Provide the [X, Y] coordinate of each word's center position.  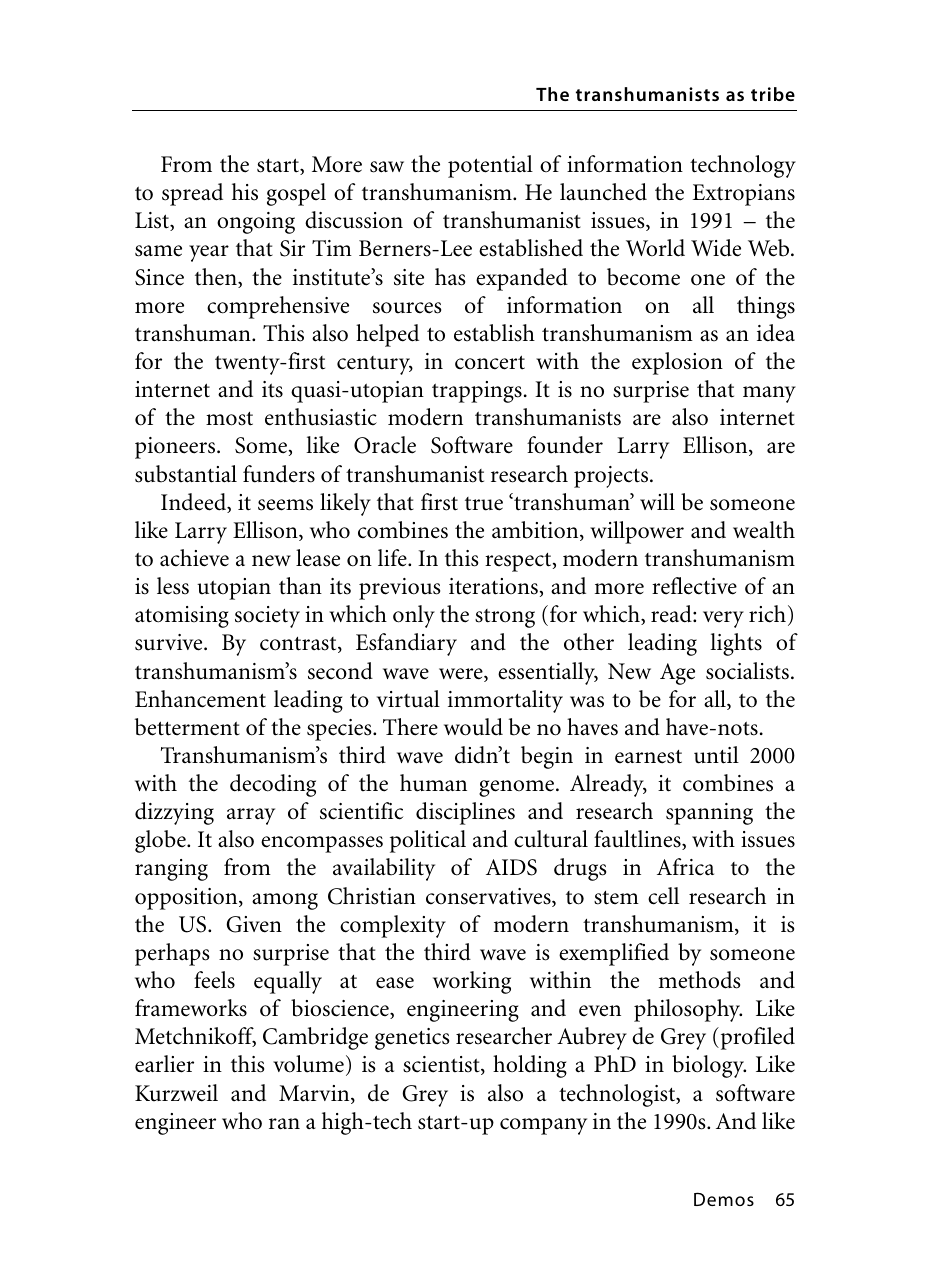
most [229, 419]
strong [505, 618]
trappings [477, 392]
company [543, 1126]
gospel [296, 194]
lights [736, 644]
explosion [677, 363]
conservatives [489, 897]
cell [663, 896]
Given [254, 924]
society [267, 617]
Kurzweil [176, 1093]
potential [490, 166]
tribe [773, 94]
